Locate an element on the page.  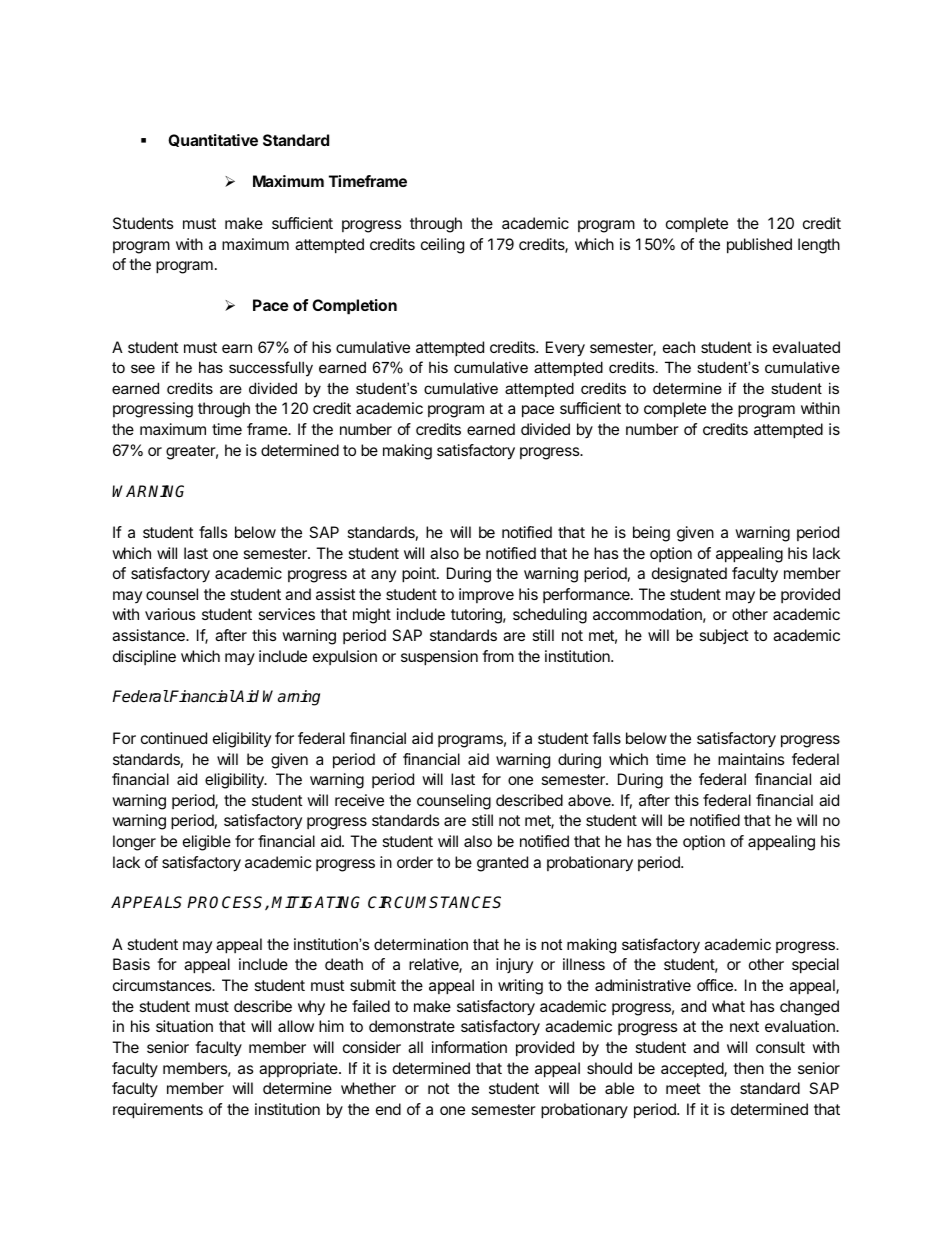
subject is located at coordinates (724, 636).
